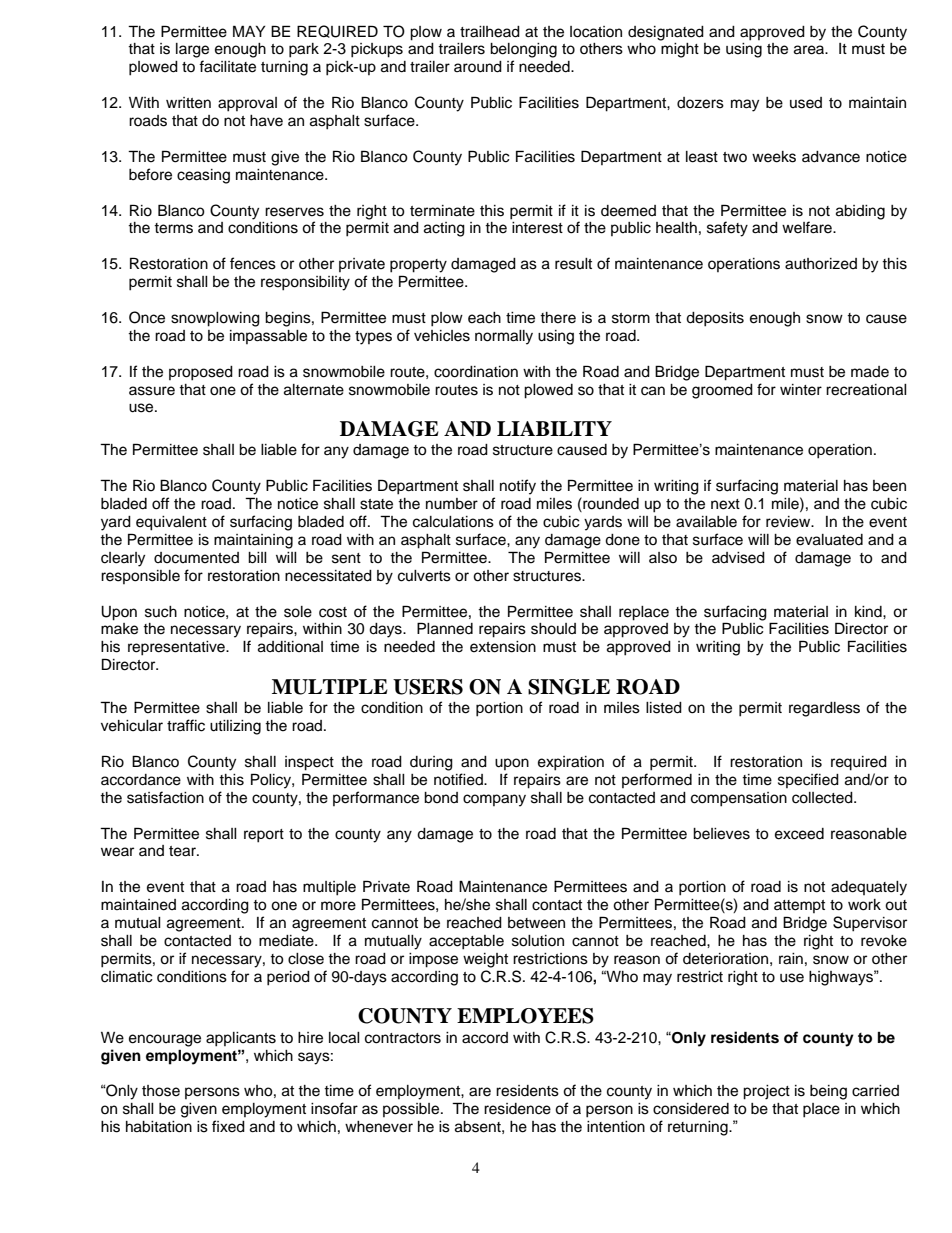 The image size is (952, 1233). I want to click on notified, so click(459, 779).
